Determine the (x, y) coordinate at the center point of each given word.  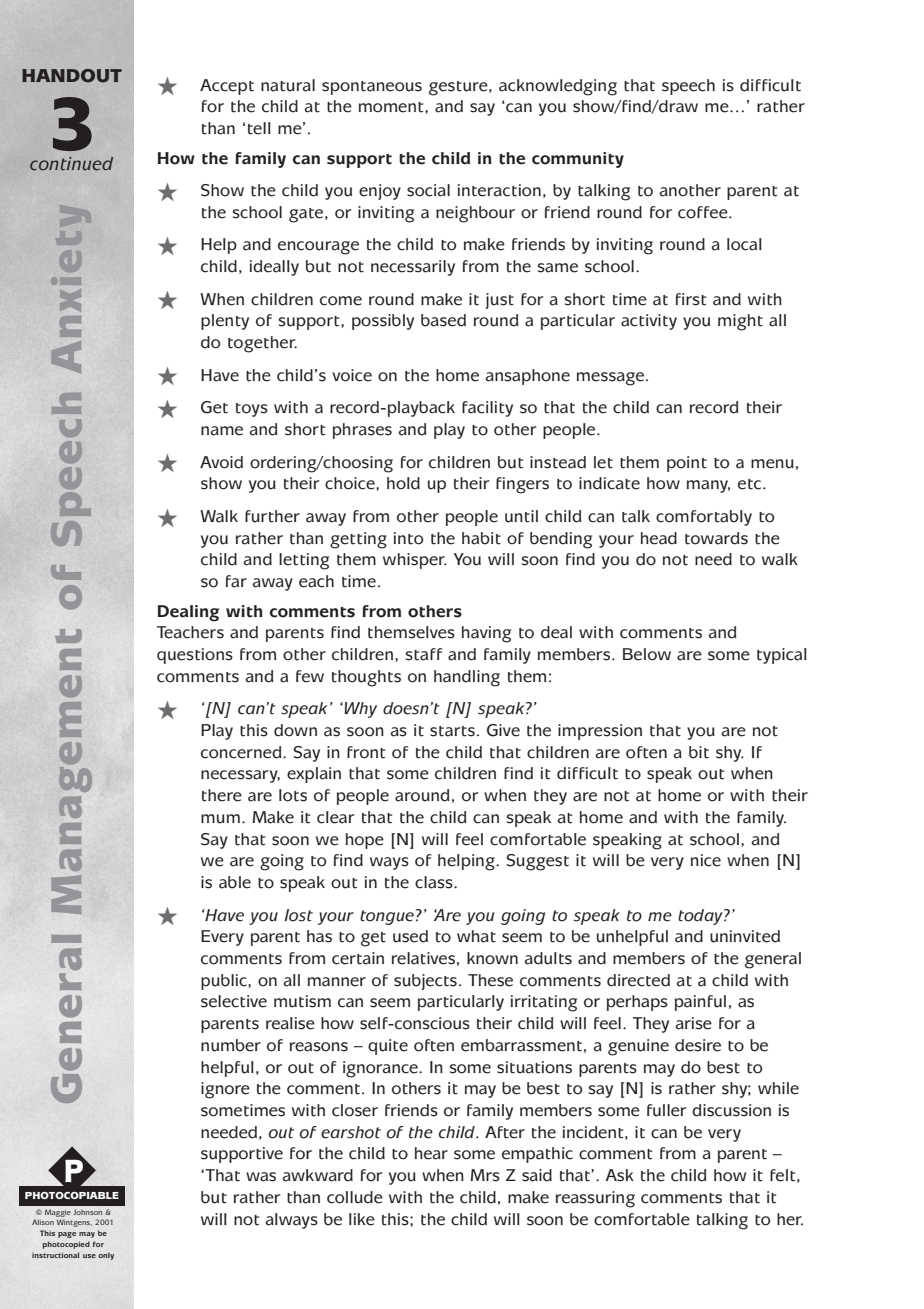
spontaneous (372, 88)
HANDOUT (72, 76)
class (435, 882)
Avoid (221, 462)
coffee (704, 212)
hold (403, 483)
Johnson (87, 1212)
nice (706, 860)
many (708, 486)
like (362, 1219)
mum (220, 819)
